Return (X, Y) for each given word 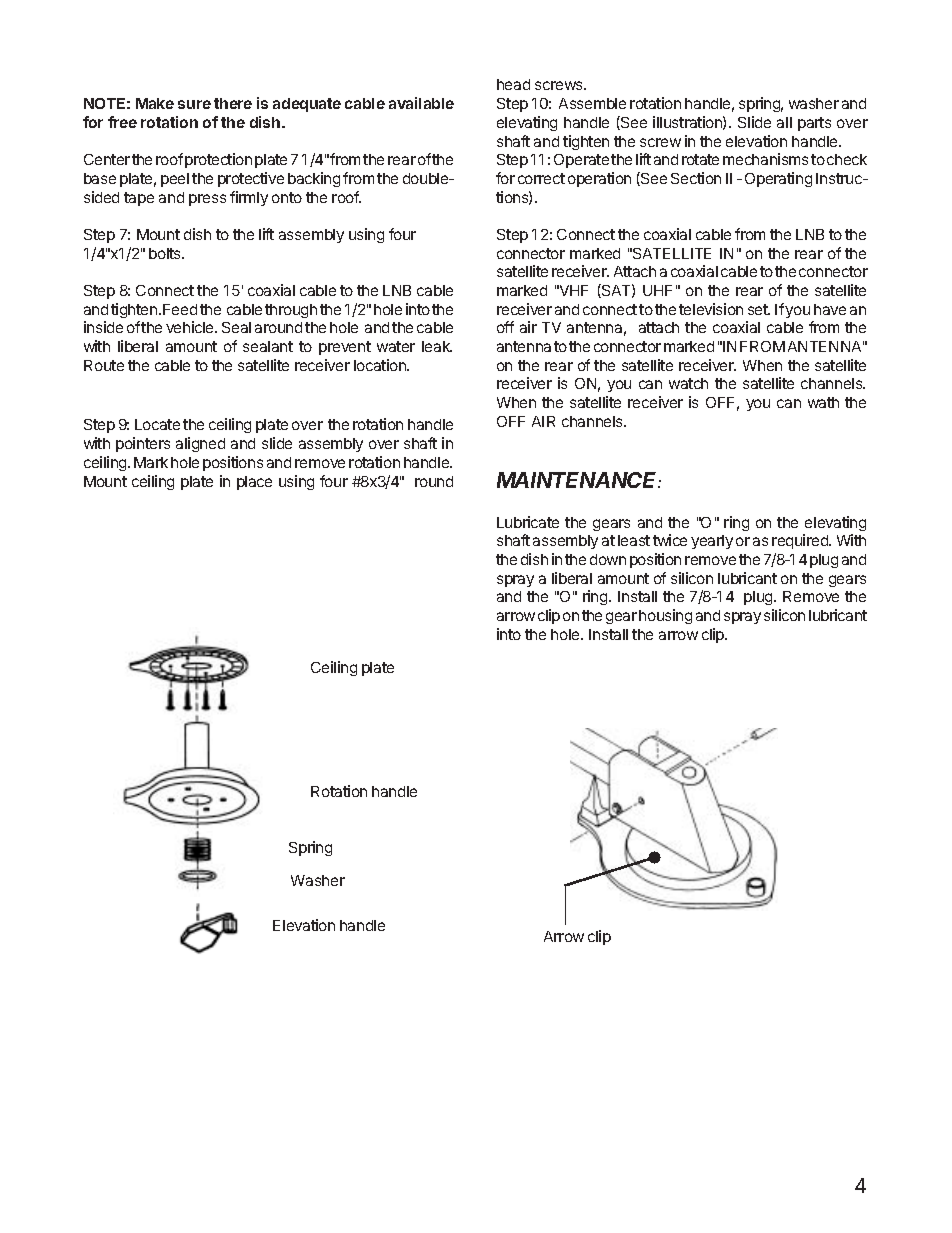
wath (823, 402)
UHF (657, 290)
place (254, 483)
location (381, 365)
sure (194, 104)
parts (814, 124)
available (421, 103)
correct (541, 178)
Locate (157, 424)
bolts (166, 253)
